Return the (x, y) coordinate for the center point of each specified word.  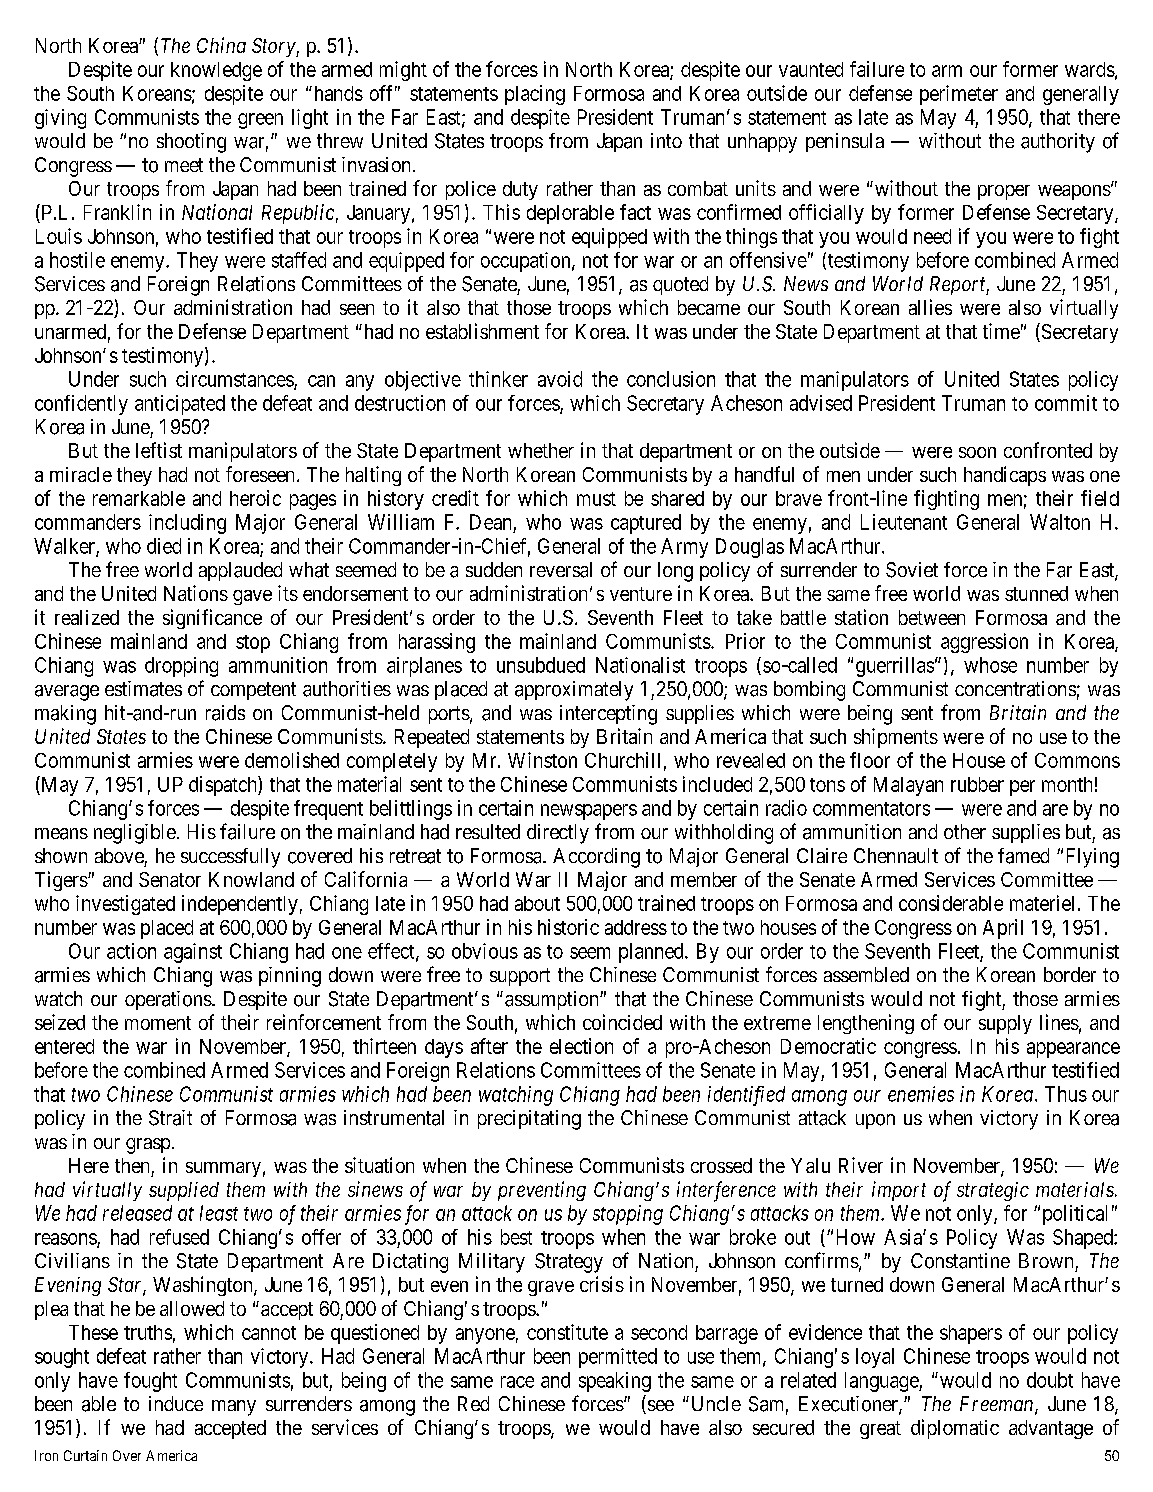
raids (225, 713)
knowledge (216, 71)
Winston (542, 760)
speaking (615, 1382)
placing (535, 95)
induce (176, 1403)
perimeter (959, 95)
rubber (977, 784)
